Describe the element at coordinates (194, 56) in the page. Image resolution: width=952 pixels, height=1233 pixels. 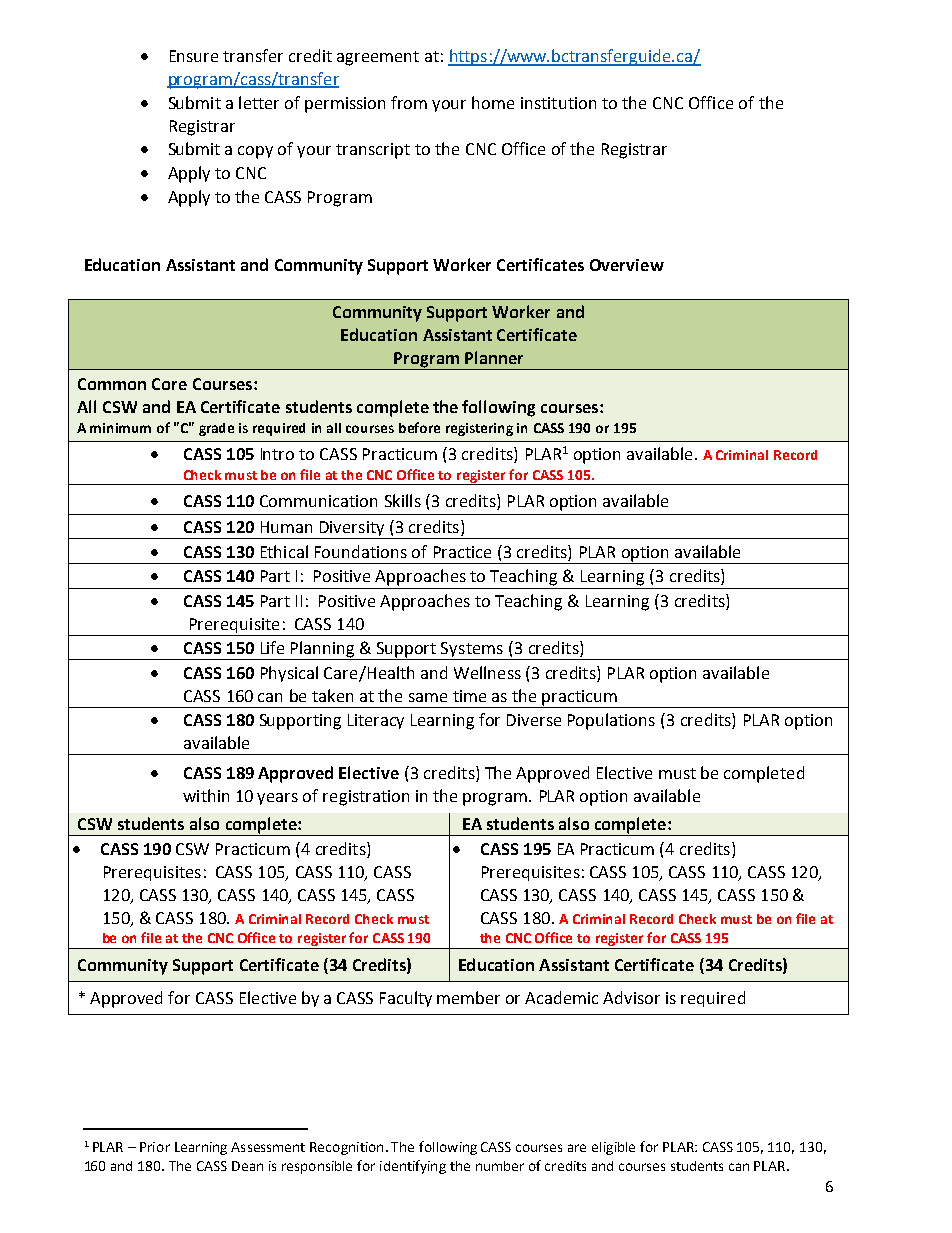
I see `Ensure` at that location.
